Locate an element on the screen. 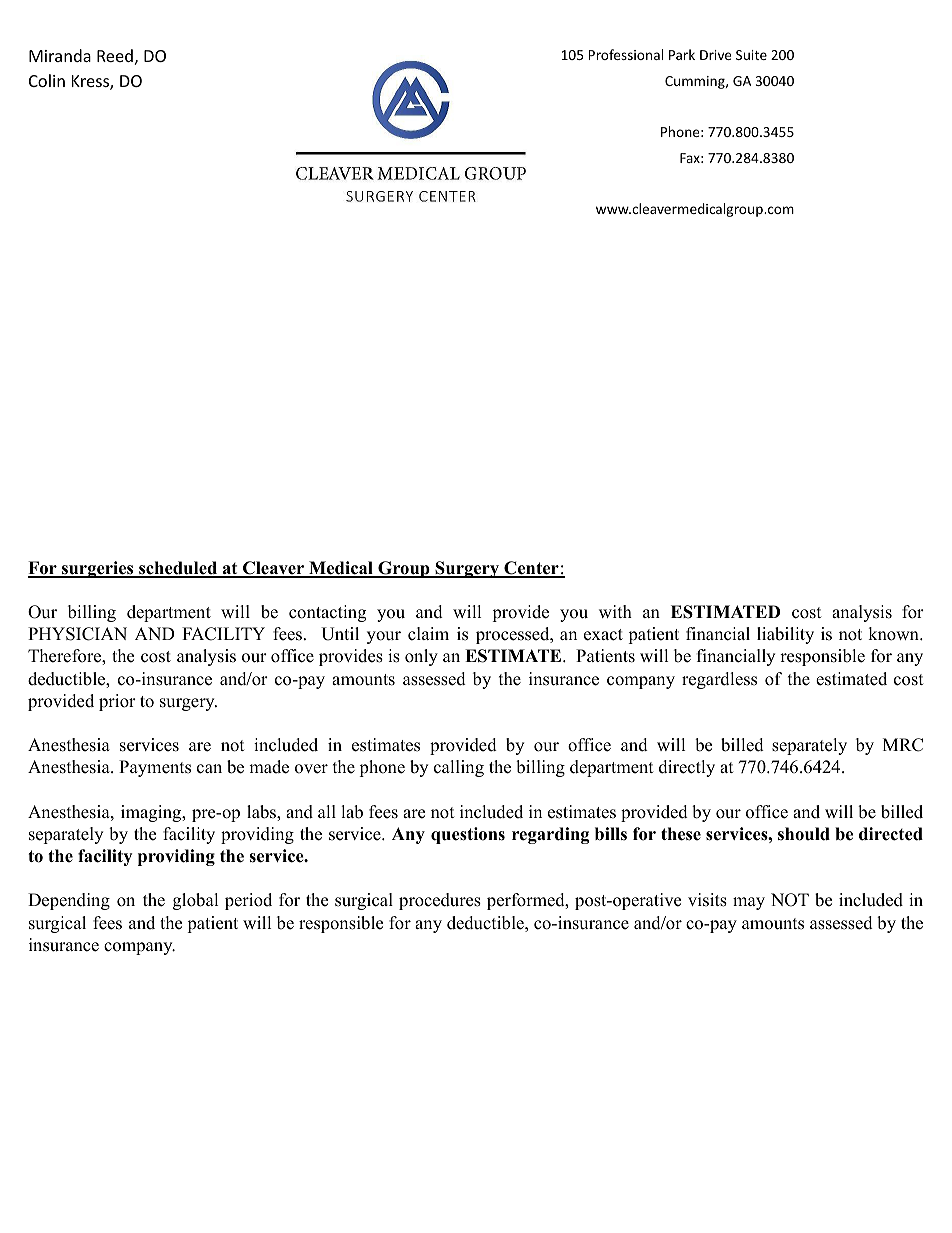 The image size is (952, 1233). processed is located at coordinates (514, 635).
